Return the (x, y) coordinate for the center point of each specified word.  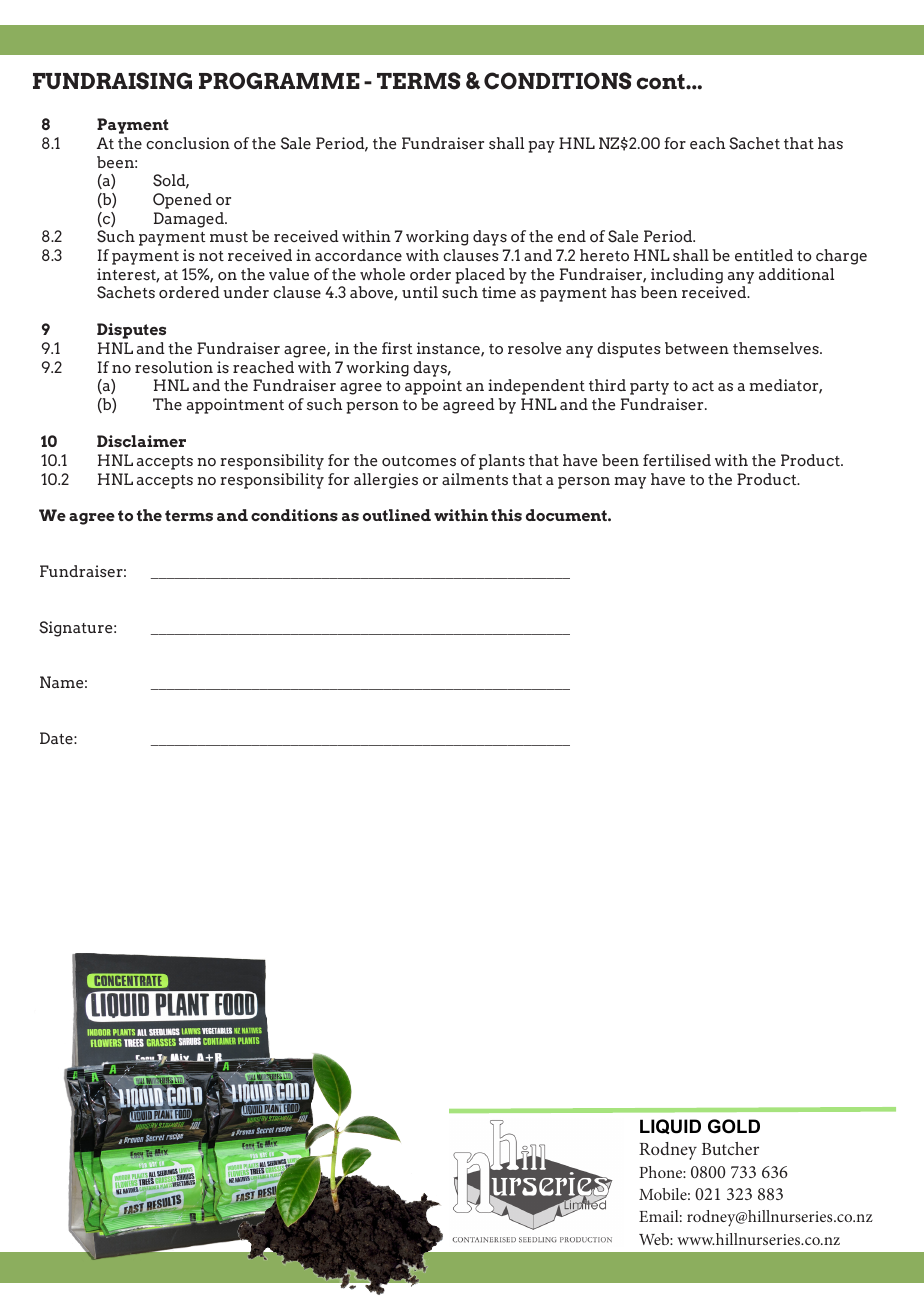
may (630, 483)
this (506, 515)
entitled (764, 255)
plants (502, 462)
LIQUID (670, 1126)
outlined (397, 515)
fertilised (677, 460)
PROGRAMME (279, 81)
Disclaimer (141, 441)
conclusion (188, 143)
